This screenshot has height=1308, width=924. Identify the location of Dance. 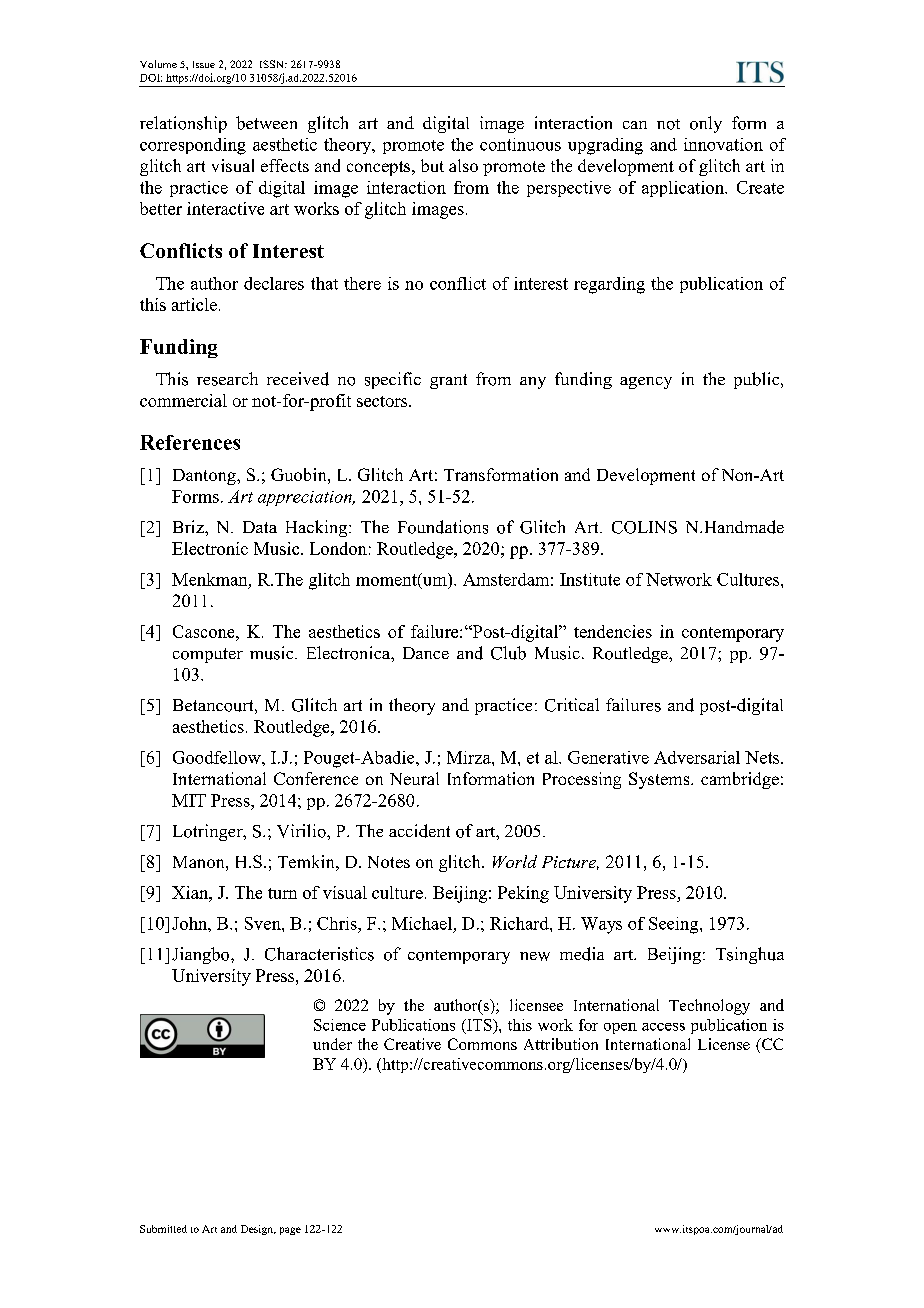
(426, 653).
